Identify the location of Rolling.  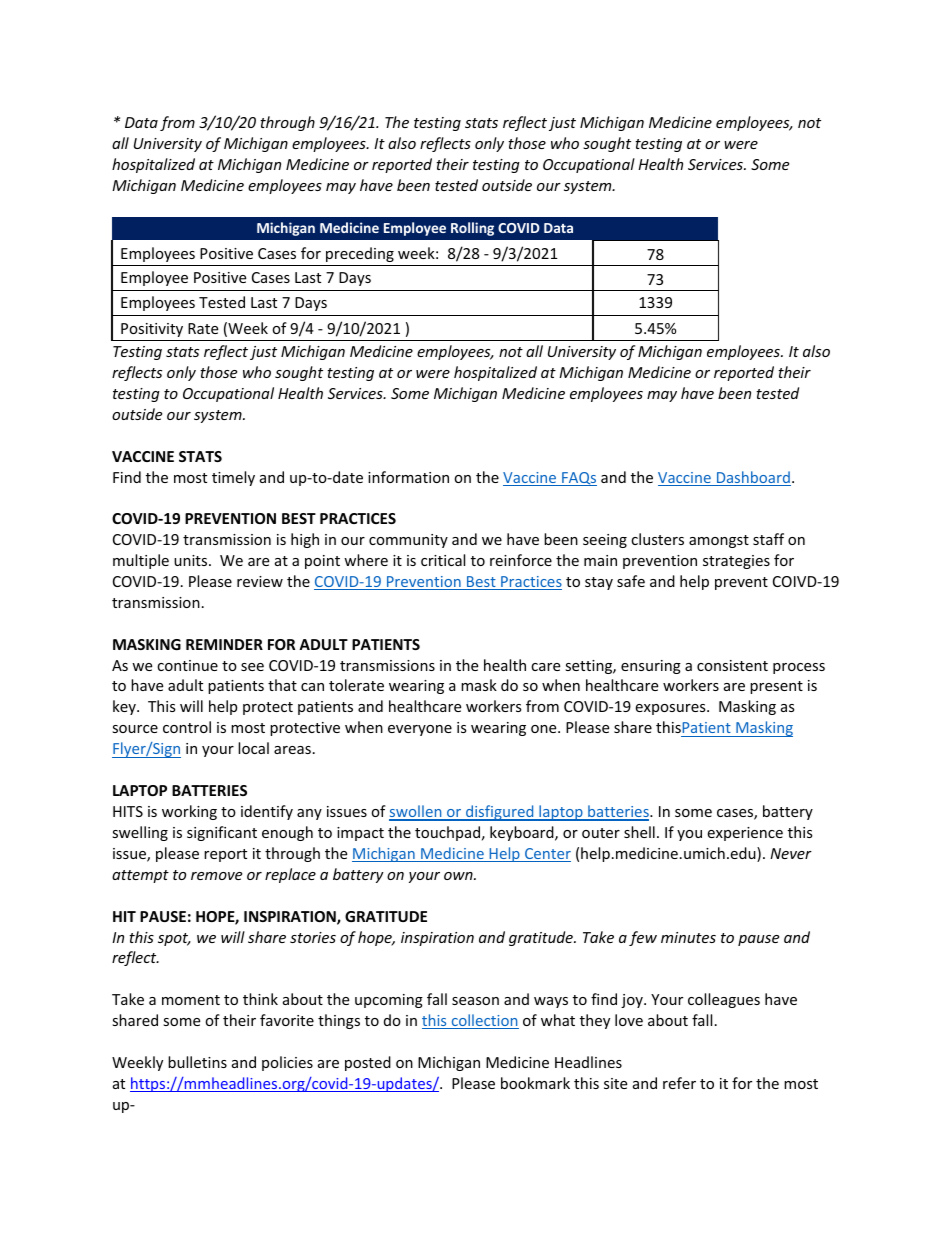
(472, 229).
